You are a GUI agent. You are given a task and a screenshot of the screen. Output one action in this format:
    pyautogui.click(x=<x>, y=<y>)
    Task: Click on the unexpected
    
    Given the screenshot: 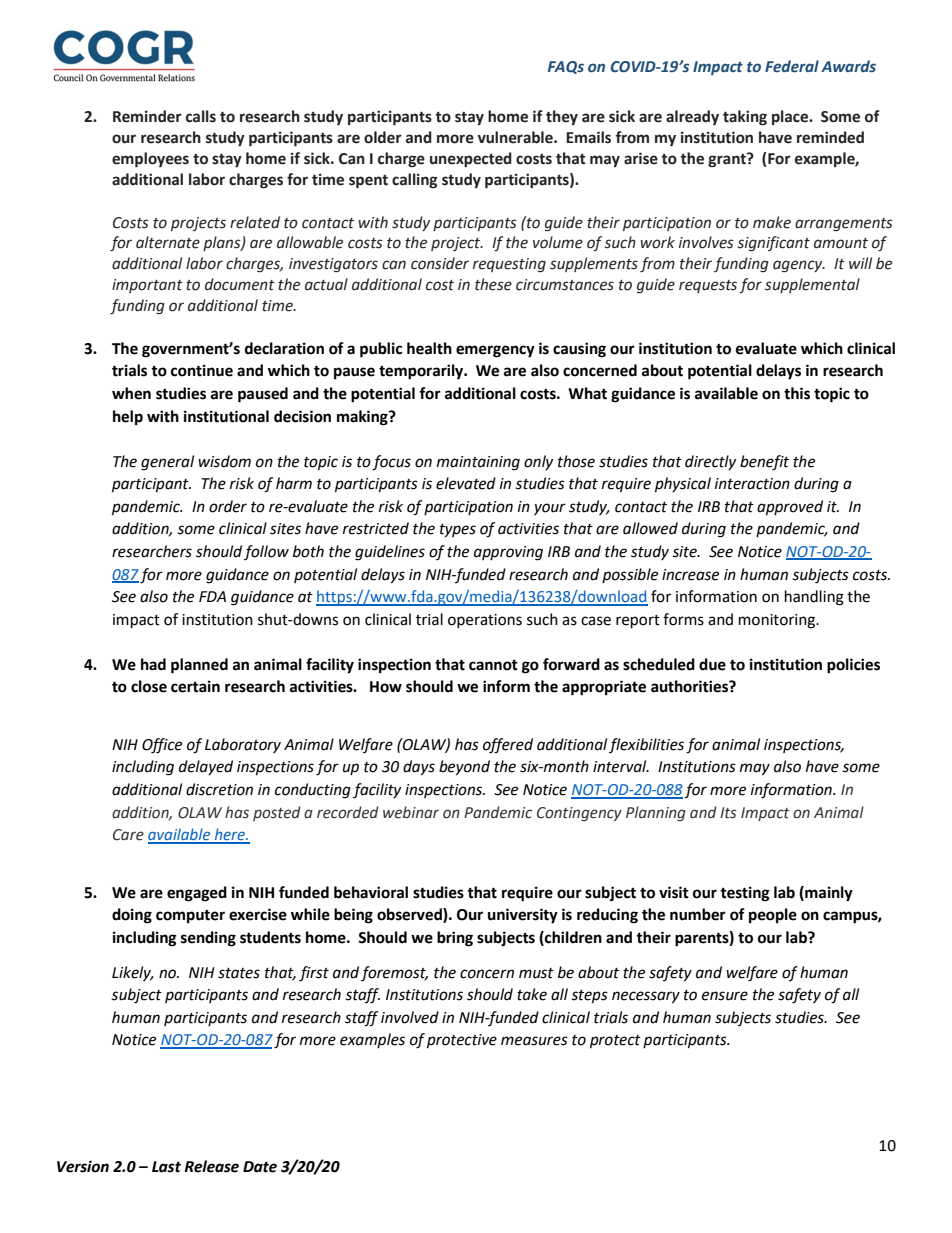 What is the action you would take?
    pyautogui.click(x=471, y=159)
